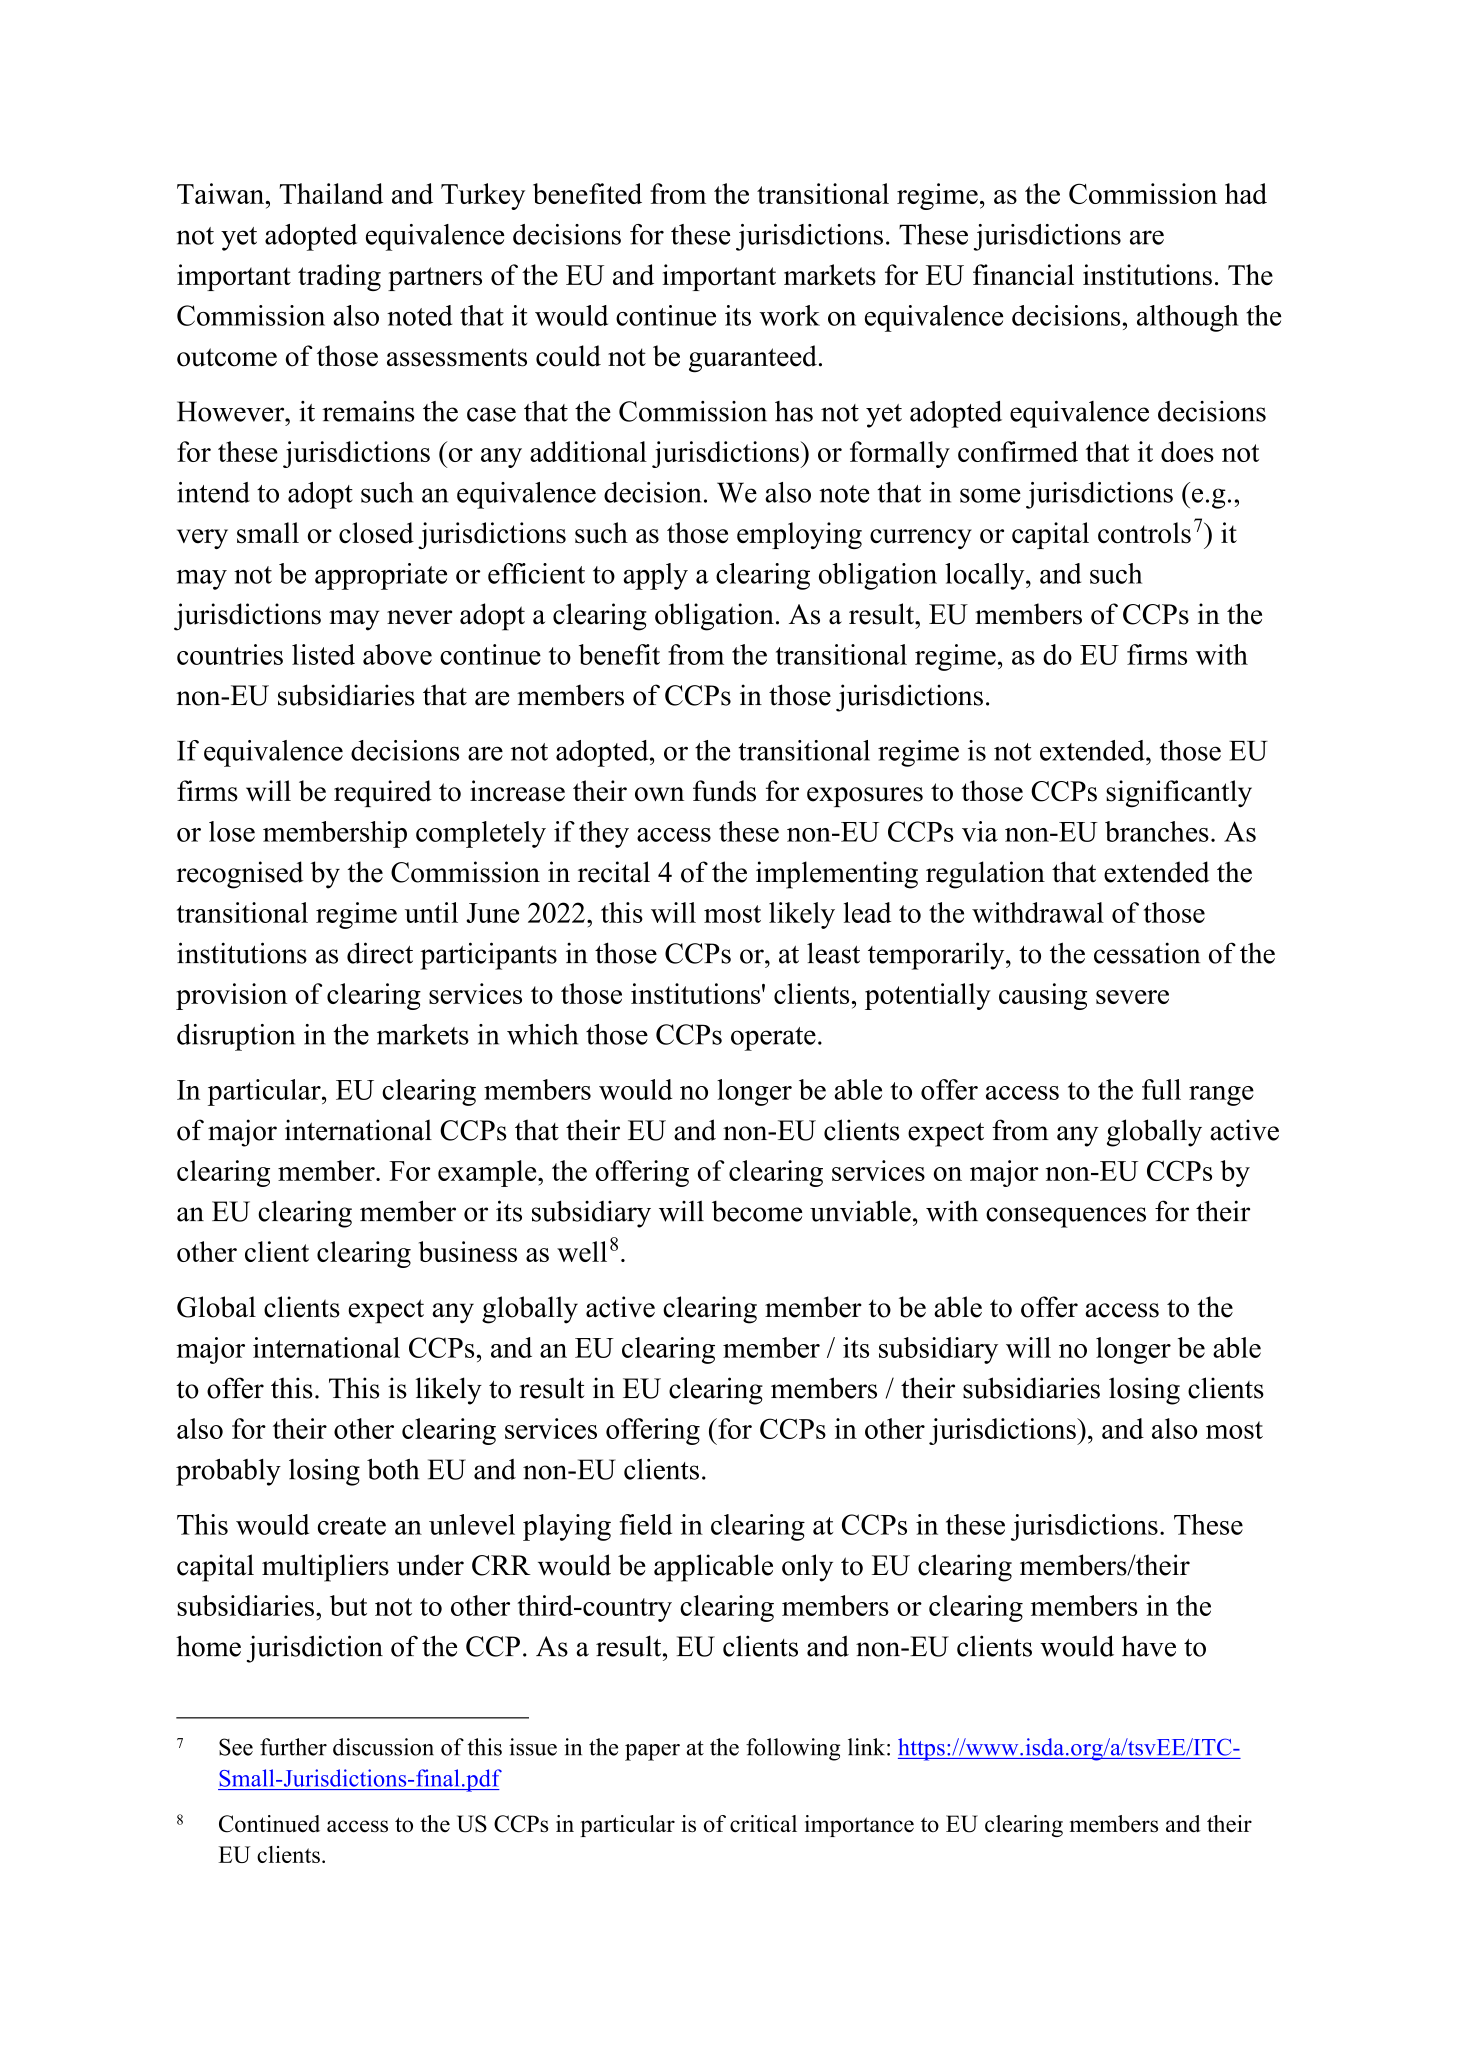 The image size is (1458, 2062). Describe the element at coordinates (468, 1251) in the screenshot. I see `business` at that location.
